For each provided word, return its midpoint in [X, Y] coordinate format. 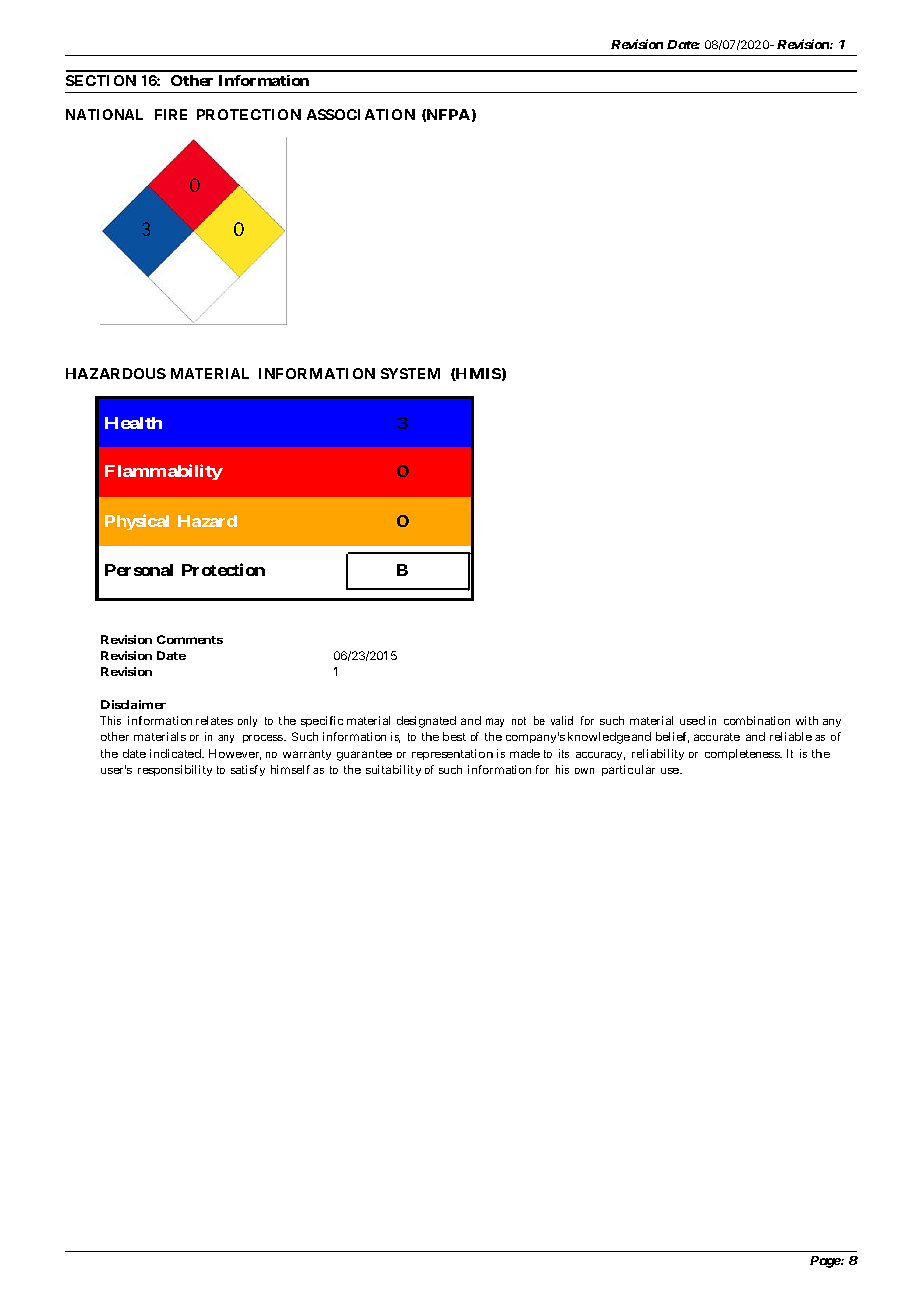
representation [452, 754]
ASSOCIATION [361, 114]
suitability [393, 770]
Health [133, 423]
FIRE [171, 114]
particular [628, 770]
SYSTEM [410, 373]
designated [426, 722]
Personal [139, 570]
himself [290, 769]
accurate [717, 737]
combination [757, 720]
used [692, 720]
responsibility [175, 770]
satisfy [248, 770]
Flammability [164, 472]
